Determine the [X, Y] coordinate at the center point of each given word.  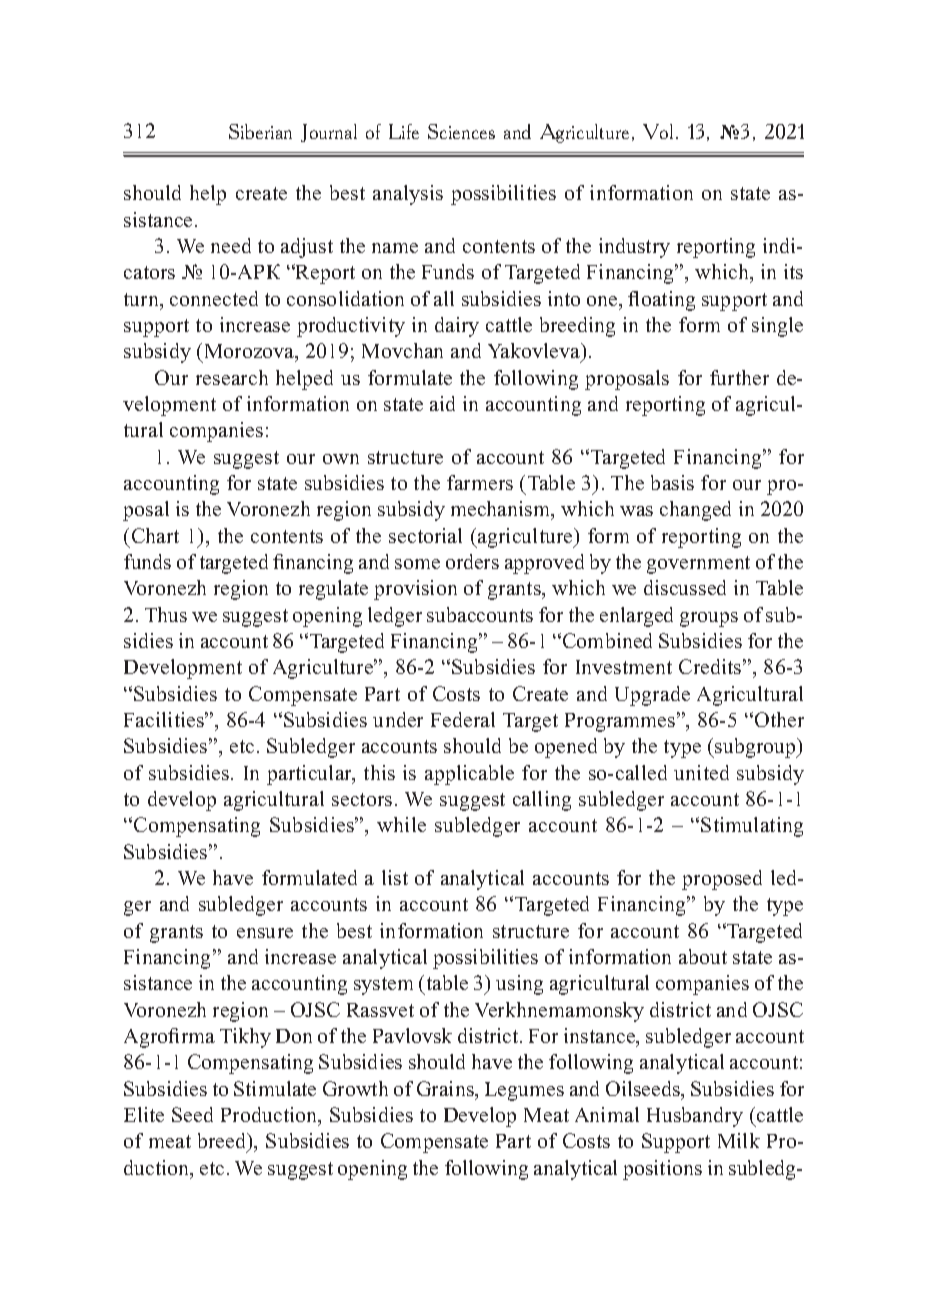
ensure [265, 933]
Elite [144, 1114]
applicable [469, 775]
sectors [362, 799]
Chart [155, 535]
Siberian [260, 131]
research [232, 377]
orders [472, 561]
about [703, 956]
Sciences [461, 131]
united [701, 772]
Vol [658, 131]
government [698, 565]
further [739, 377]
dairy [457, 327]
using [519, 985]
